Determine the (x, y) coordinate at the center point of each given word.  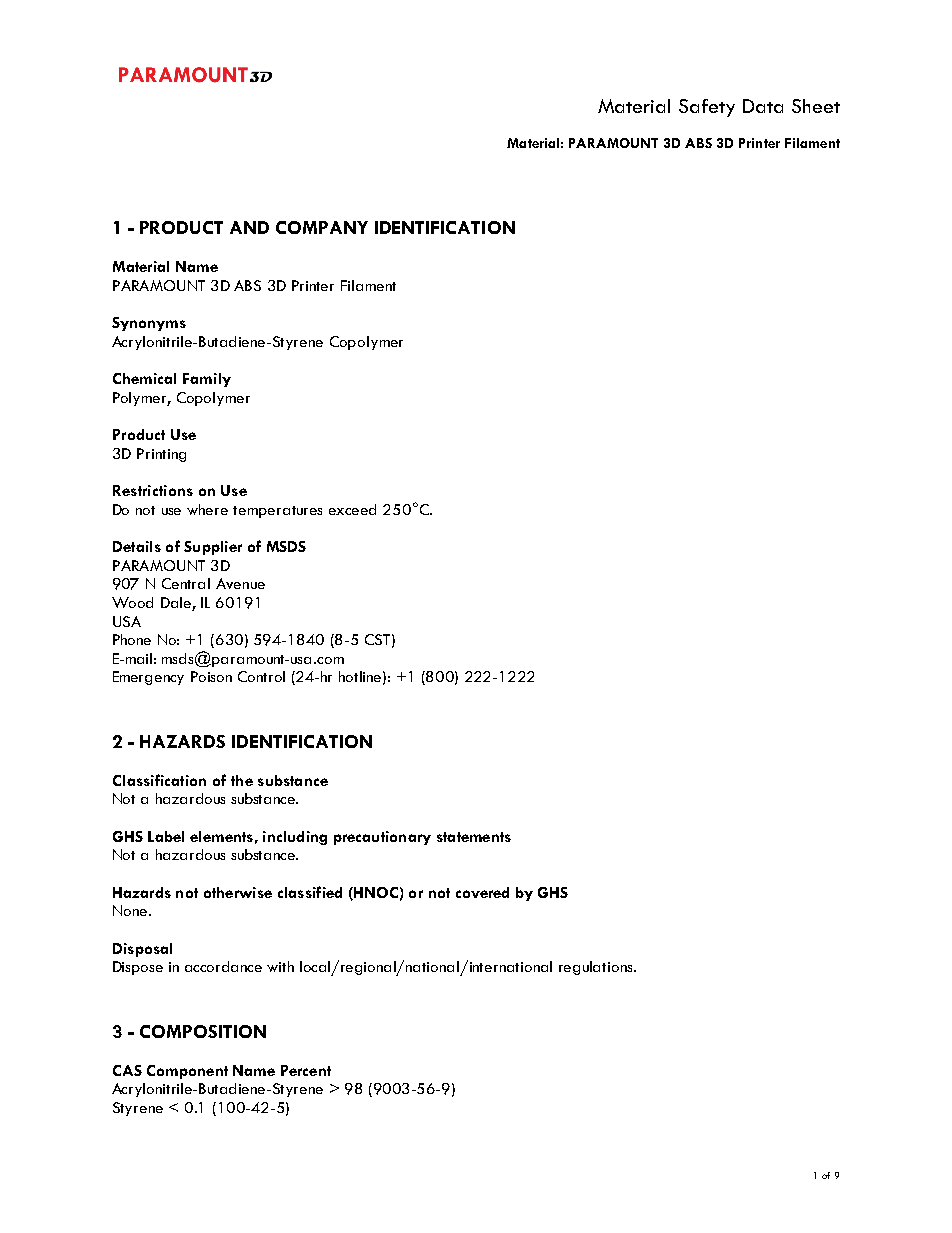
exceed (352, 509)
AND (249, 227)
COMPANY (322, 227)
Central (186, 583)
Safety (707, 108)
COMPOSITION (203, 1031)
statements (474, 837)
